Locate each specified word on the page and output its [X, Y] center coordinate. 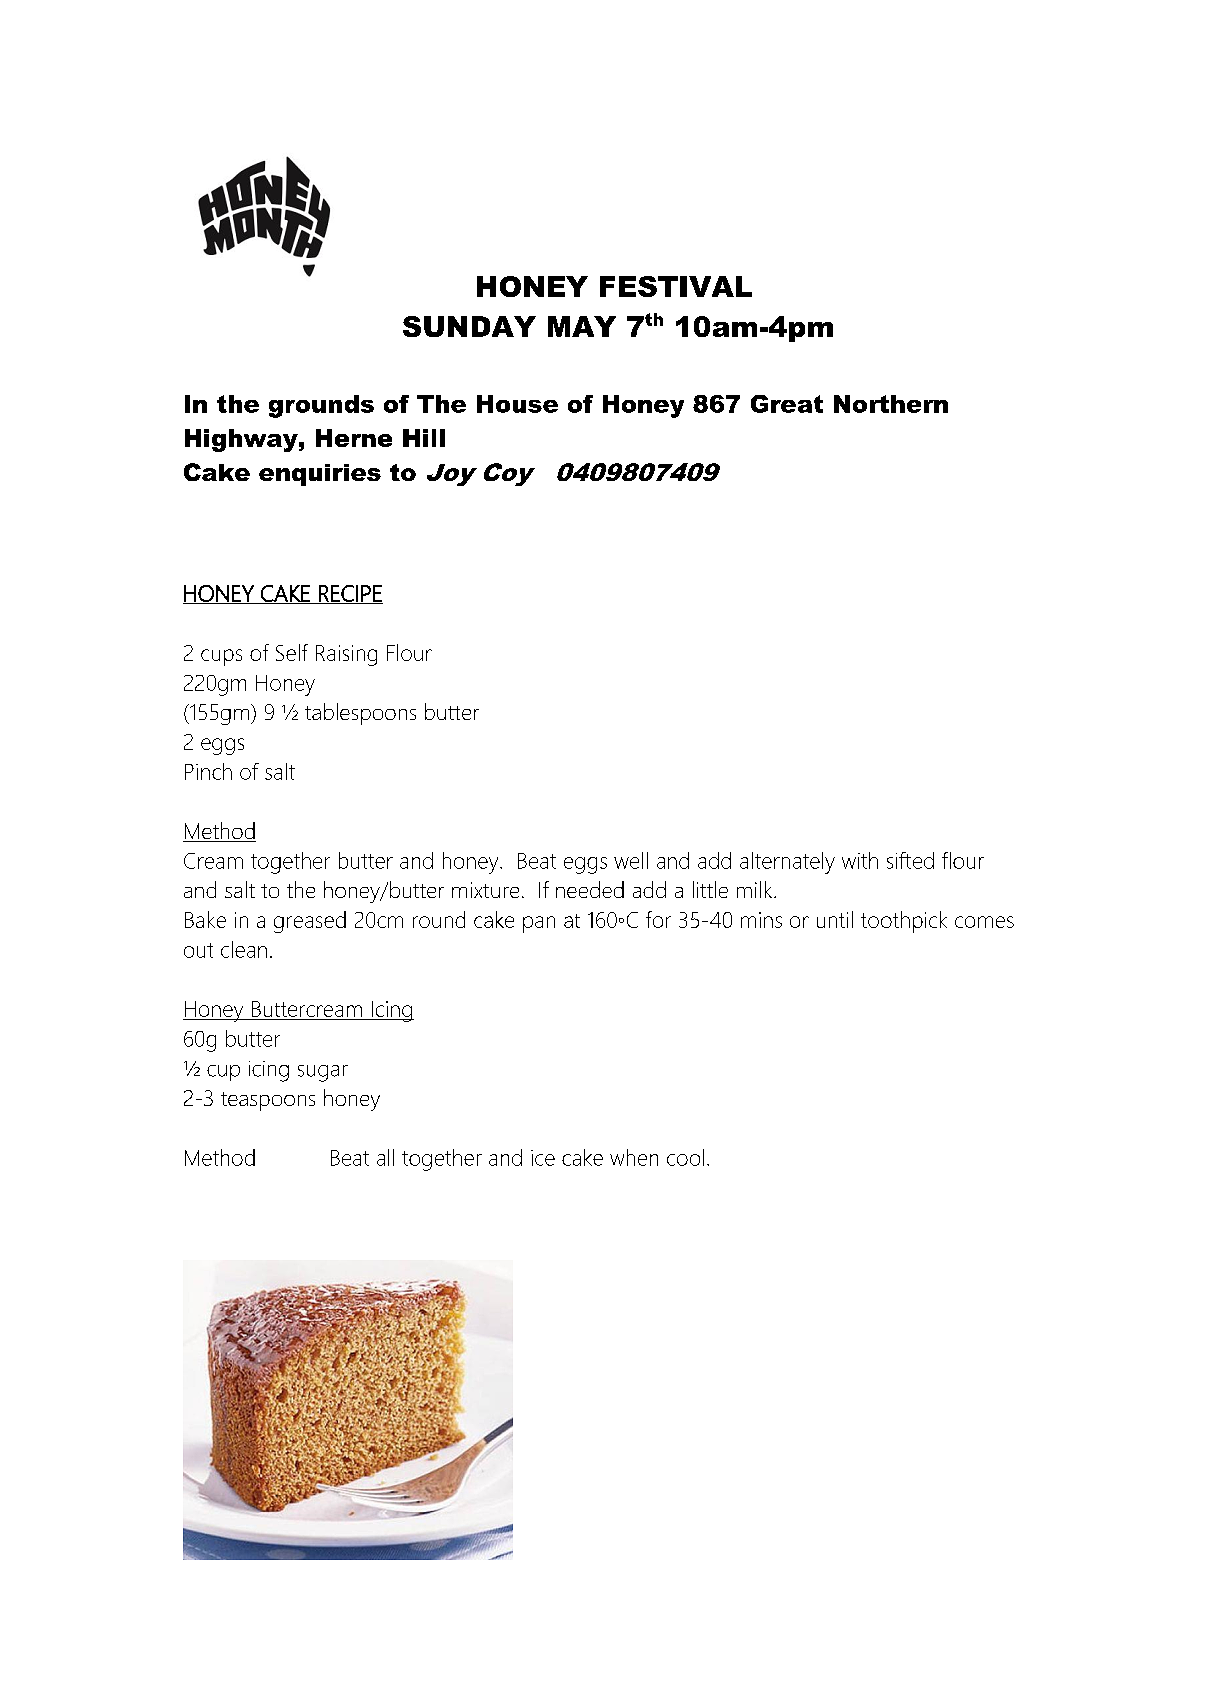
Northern [891, 404]
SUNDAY [469, 326]
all [385, 1157]
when [634, 1157]
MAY [582, 326]
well [631, 860]
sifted [910, 860]
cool [685, 1157]
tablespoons [360, 714]
